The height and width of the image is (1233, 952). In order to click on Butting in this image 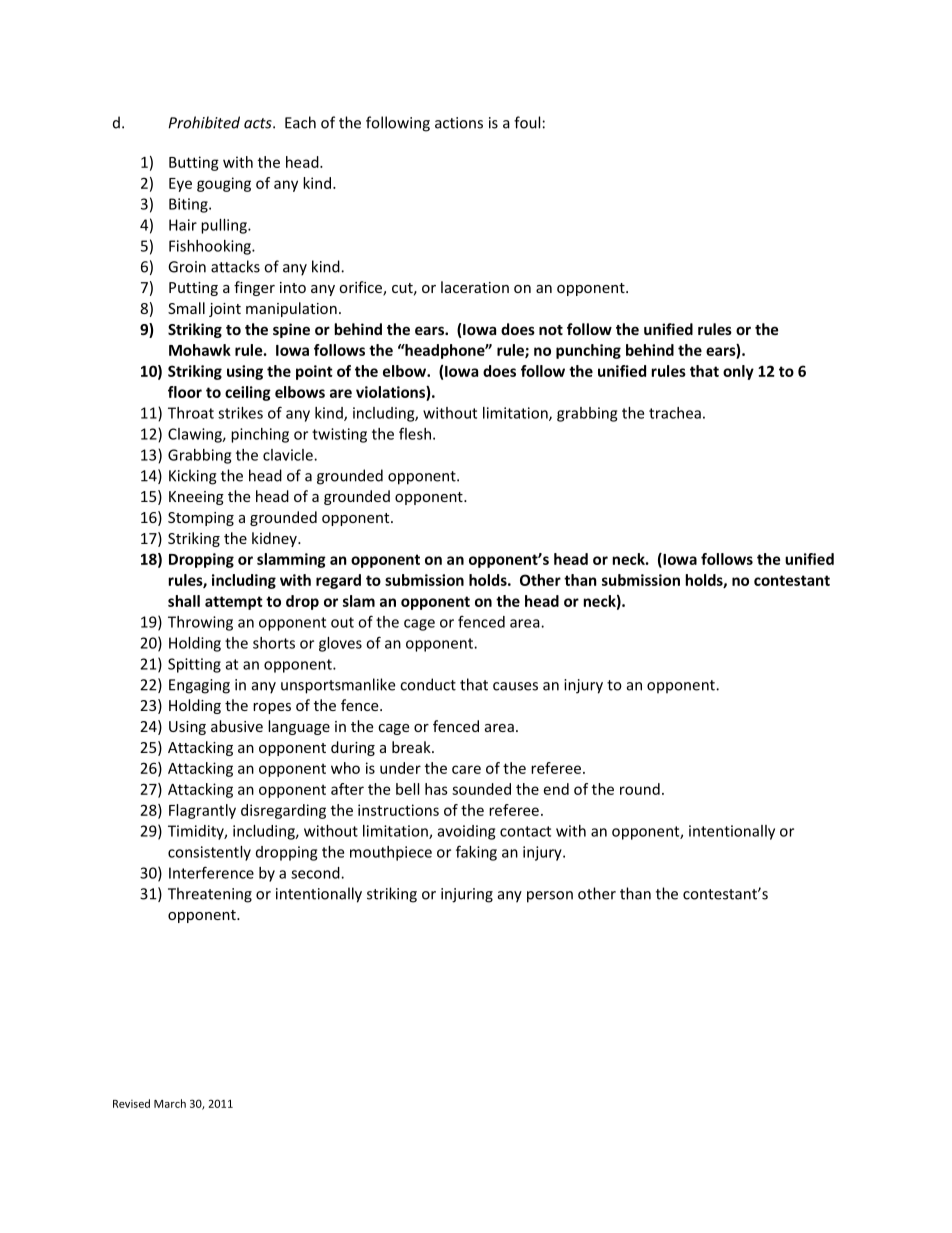, I will do `click(194, 163)`.
